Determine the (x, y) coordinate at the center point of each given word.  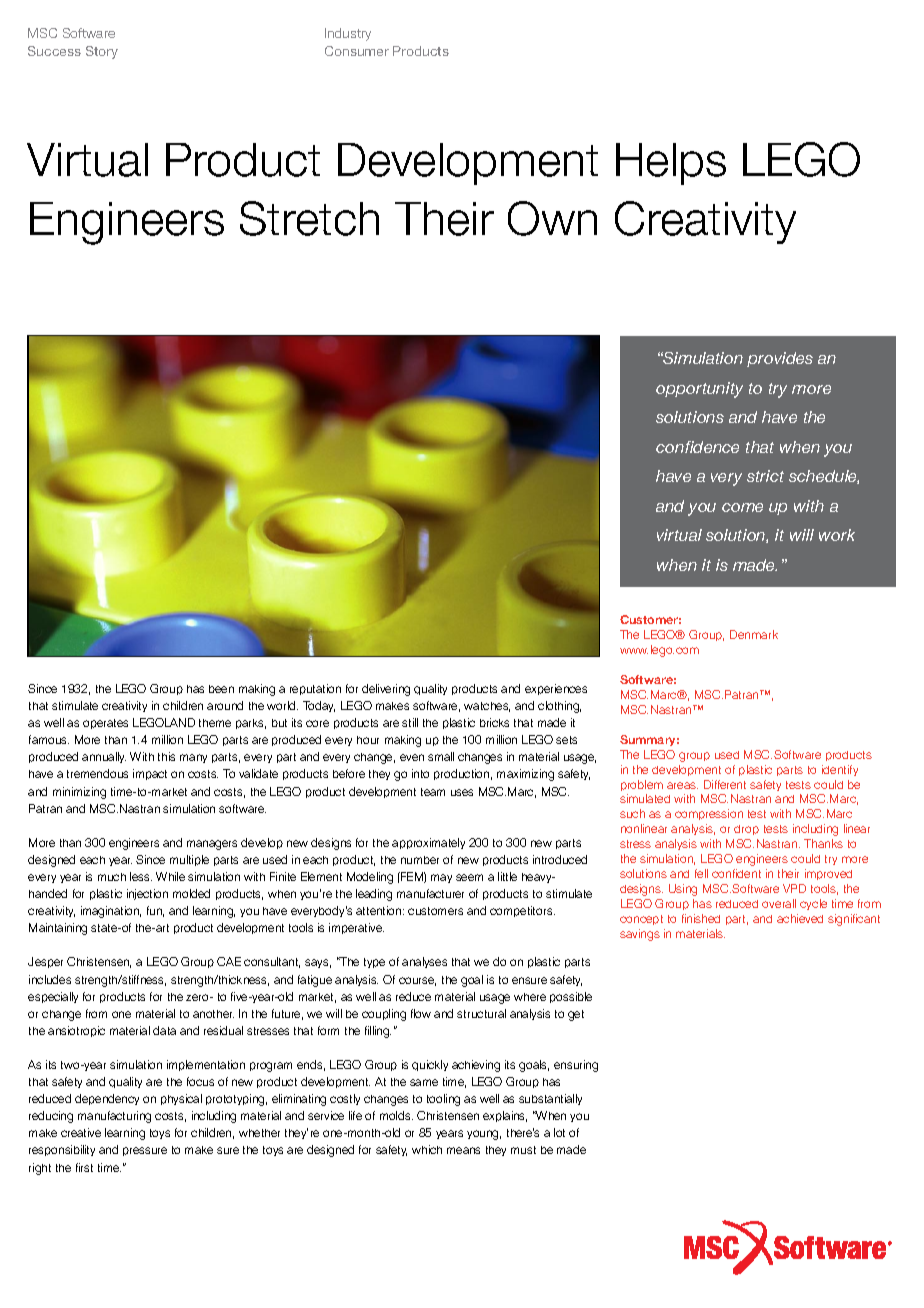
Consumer (357, 51)
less (141, 876)
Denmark (754, 634)
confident (736, 873)
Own (552, 218)
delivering (386, 690)
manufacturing (114, 1117)
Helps (671, 164)
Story (102, 52)
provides (780, 359)
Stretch (309, 218)
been (221, 689)
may (441, 878)
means (463, 1150)
